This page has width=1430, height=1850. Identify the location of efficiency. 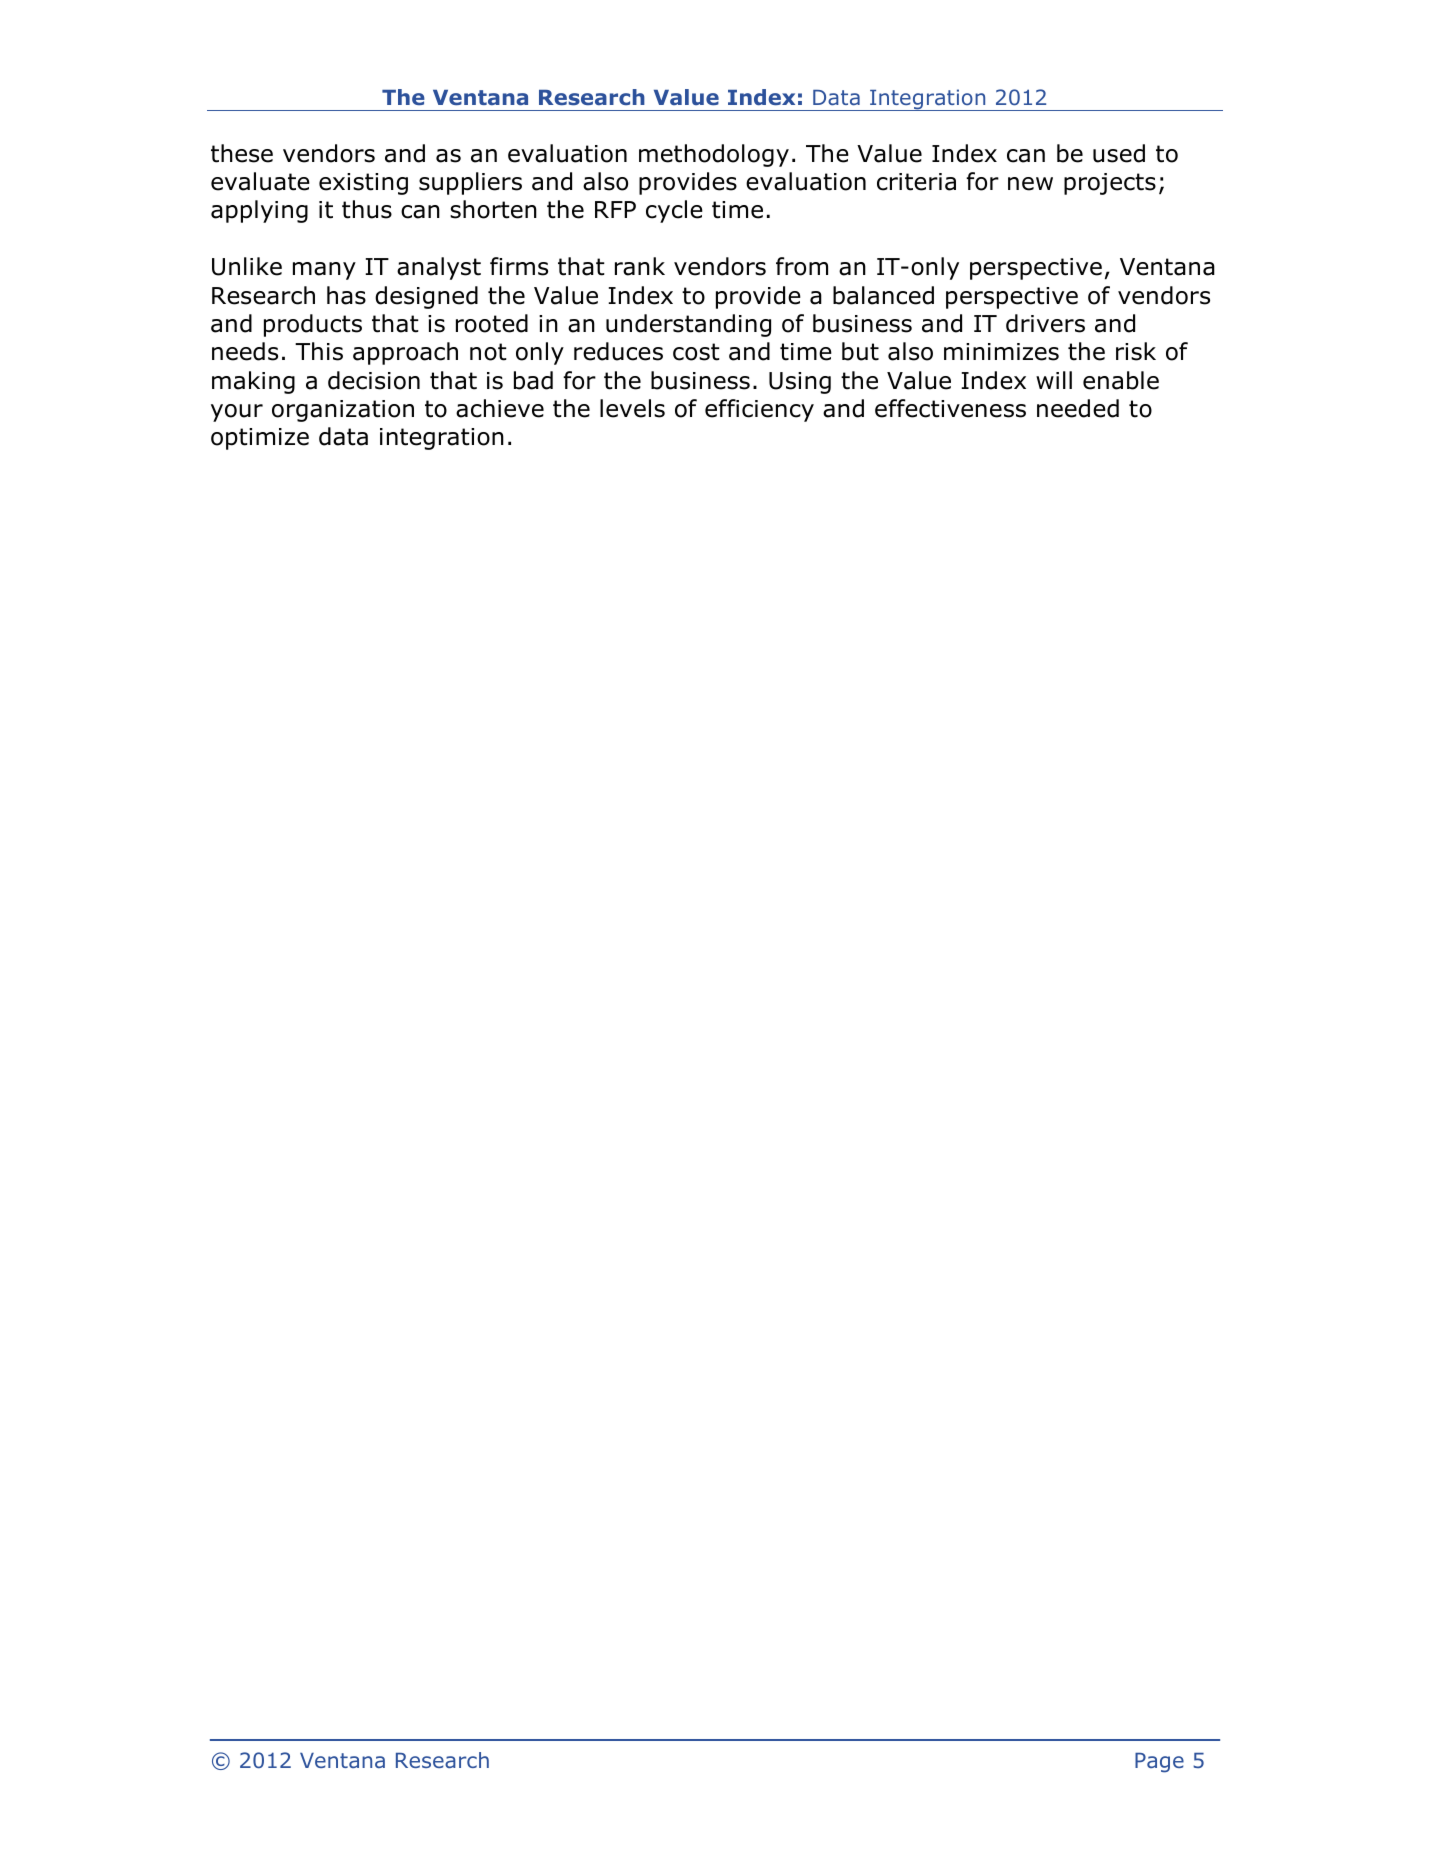
(759, 410).
